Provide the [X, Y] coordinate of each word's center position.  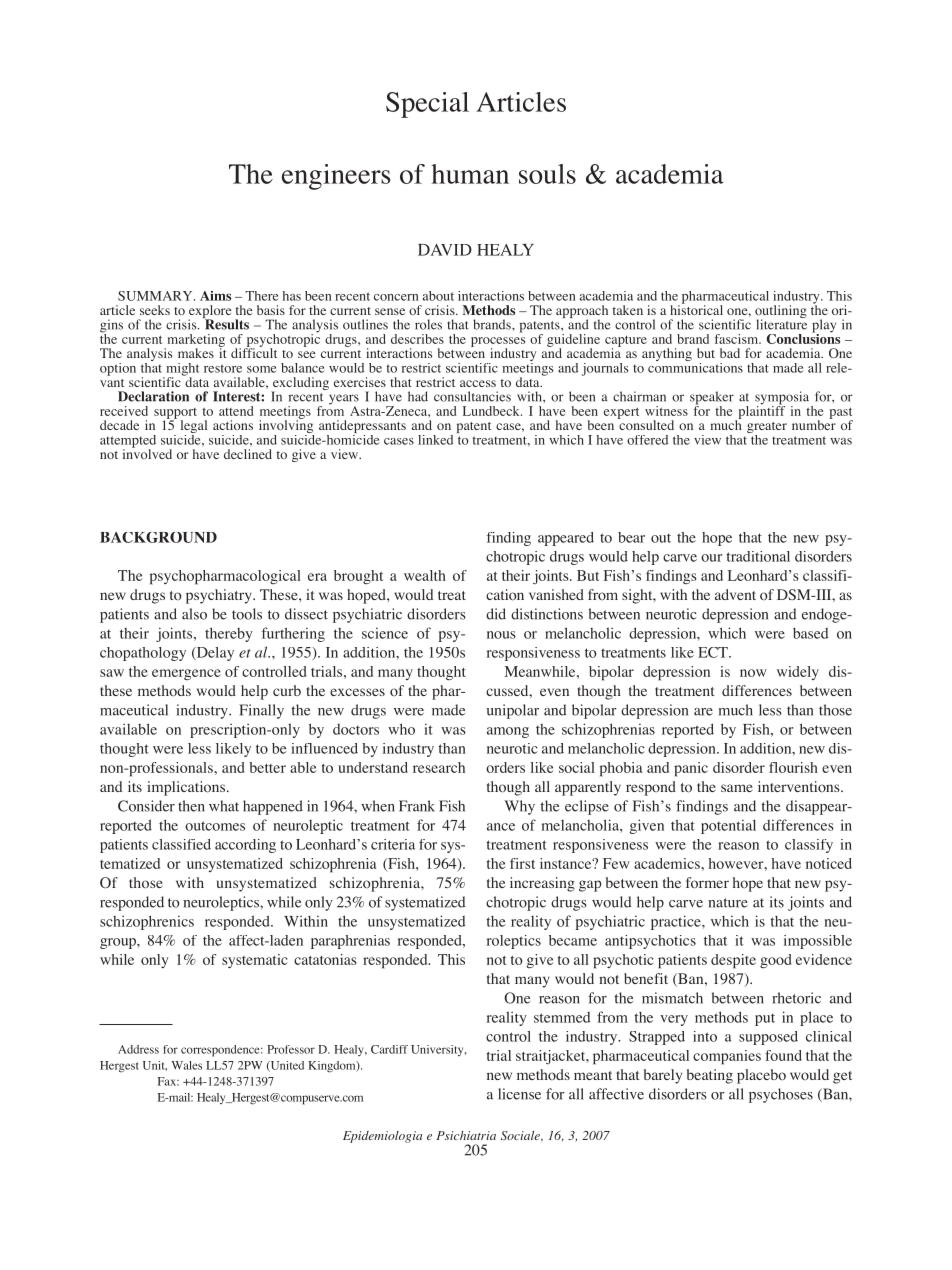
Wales [186, 1065]
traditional [758, 556]
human [470, 174]
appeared [566, 539]
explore [209, 313]
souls [547, 174]
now [753, 673]
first [522, 863]
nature [728, 903]
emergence [186, 674]
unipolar [513, 711]
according [245, 846]
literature [781, 323]
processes [498, 343]
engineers [336, 177]
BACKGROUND [158, 537]
